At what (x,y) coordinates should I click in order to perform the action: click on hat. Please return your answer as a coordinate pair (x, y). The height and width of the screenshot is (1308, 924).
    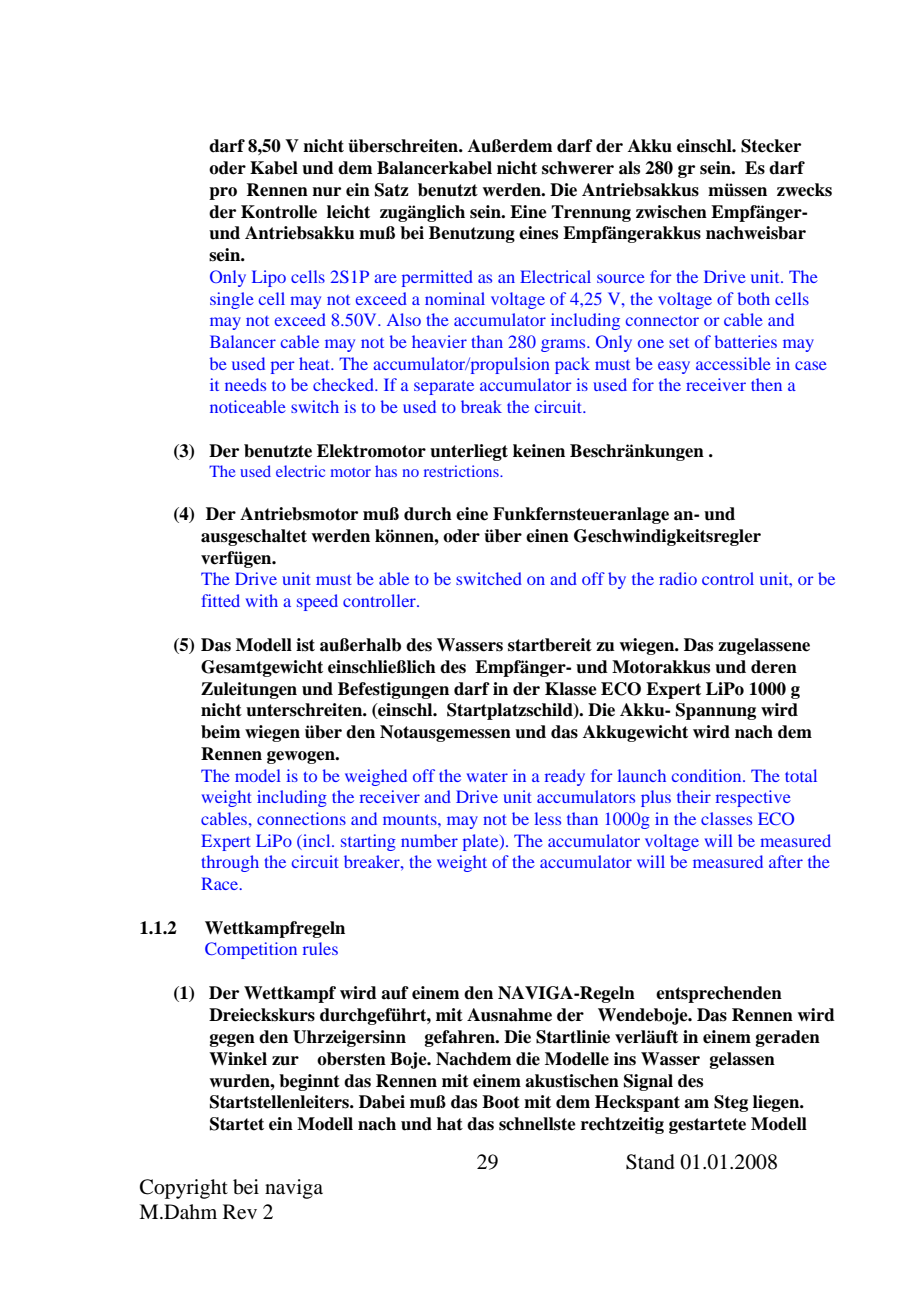
    Looking at the image, I should click on (450, 1124).
